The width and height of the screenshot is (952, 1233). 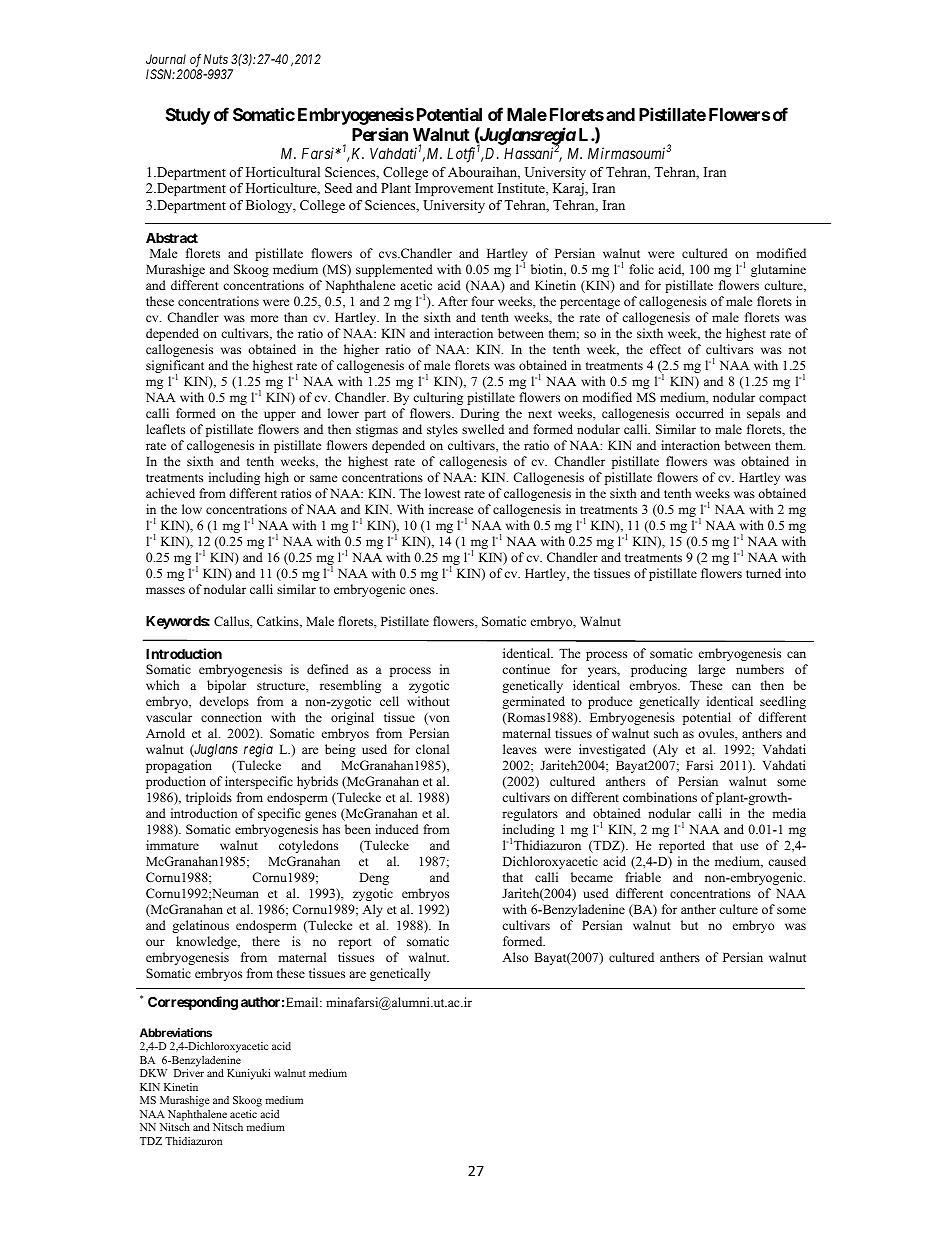 I want to click on such, so click(x=666, y=733).
